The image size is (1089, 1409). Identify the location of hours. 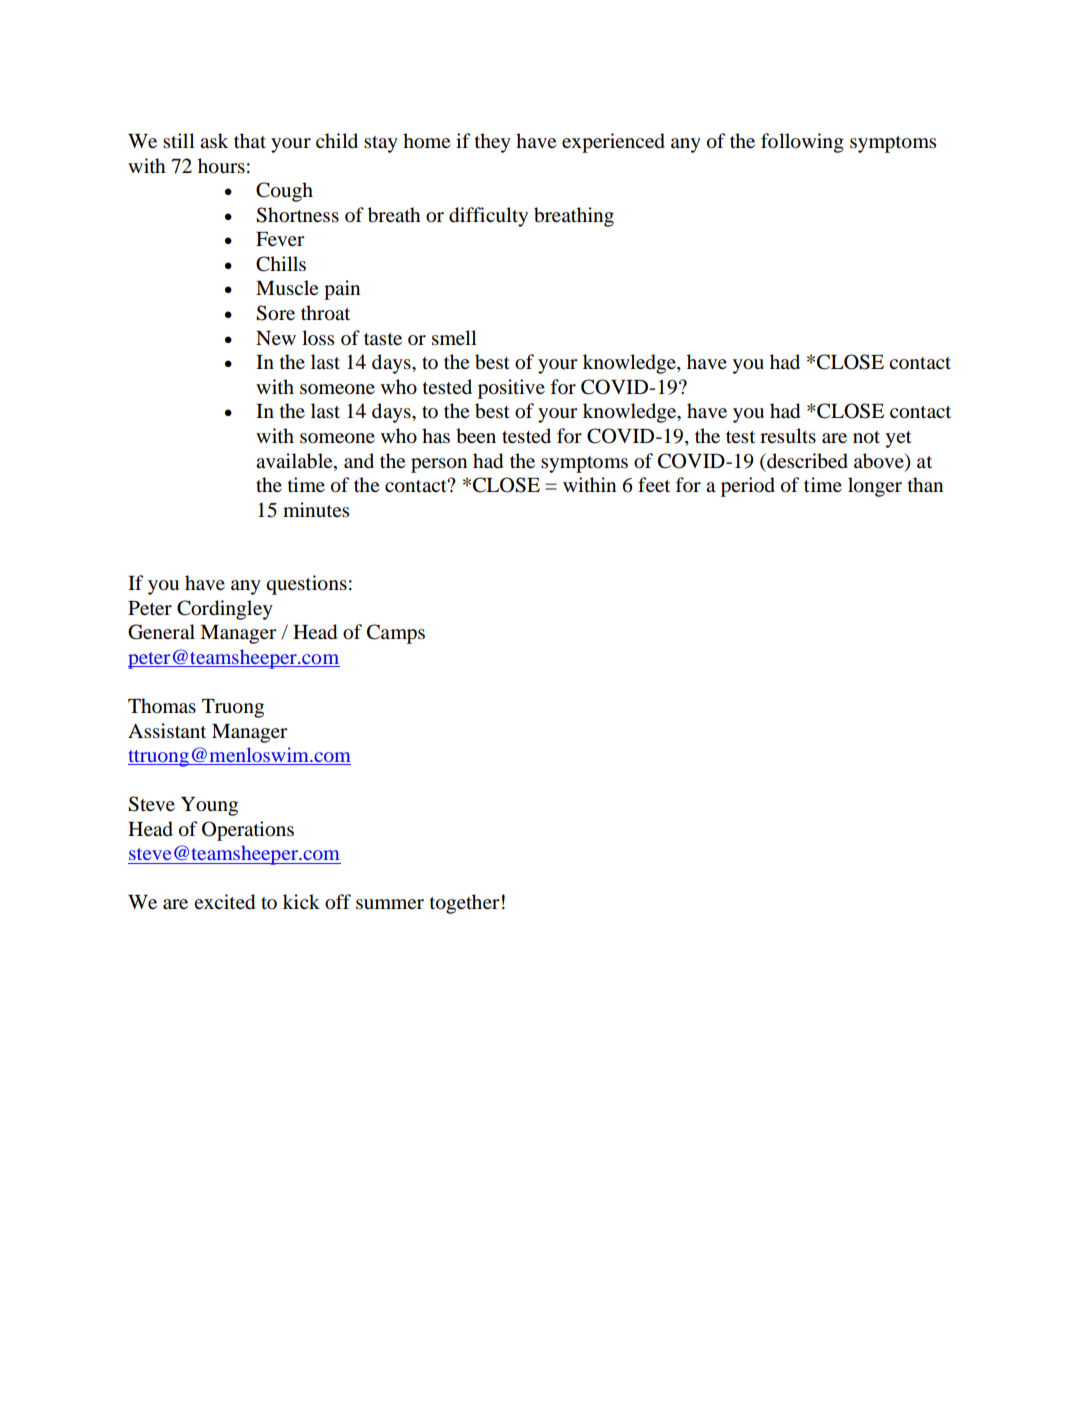
(221, 166).
